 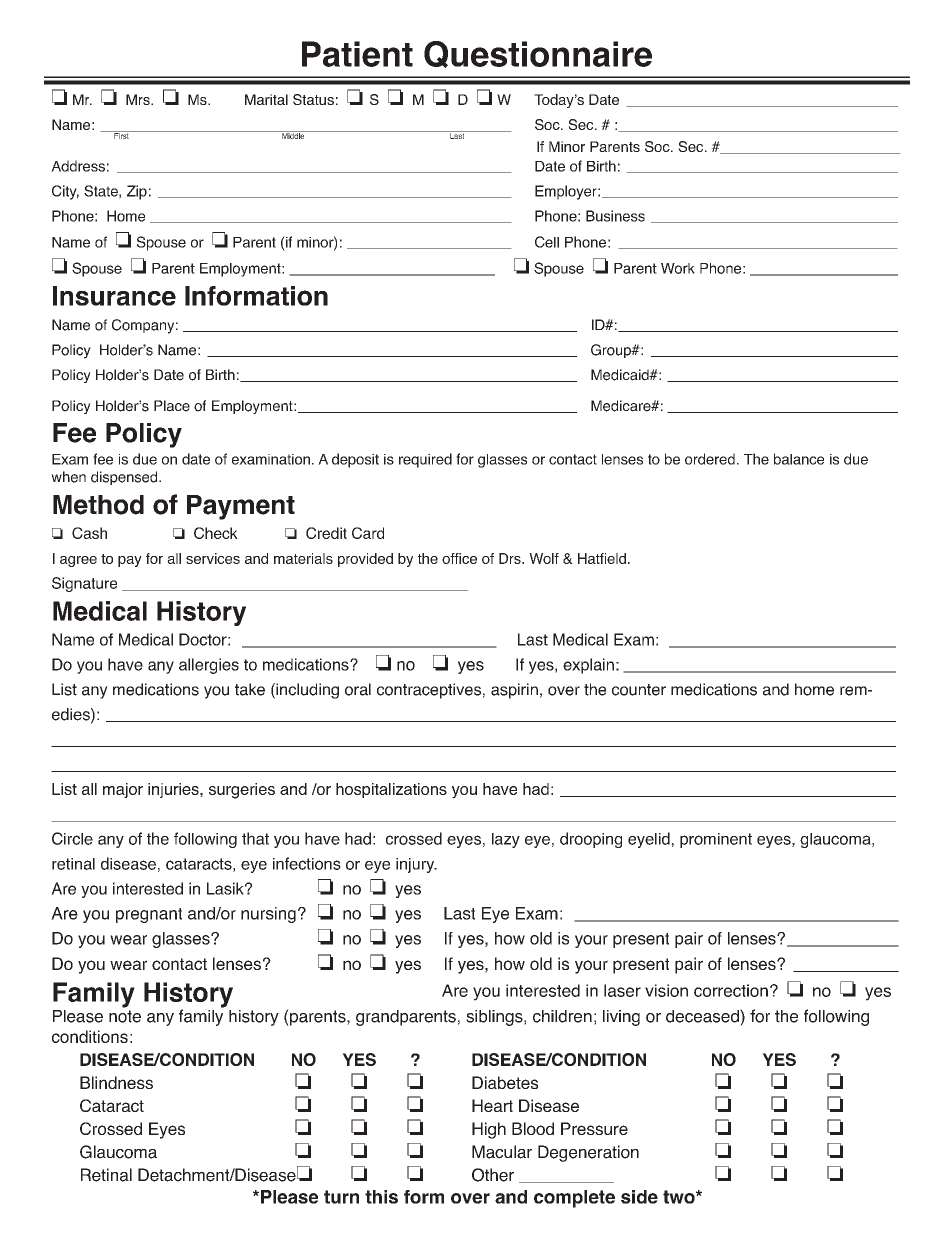 What do you see at coordinates (538, 54) in the screenshot?
I see `Questionnaire` at bounding box center [538, 54].
